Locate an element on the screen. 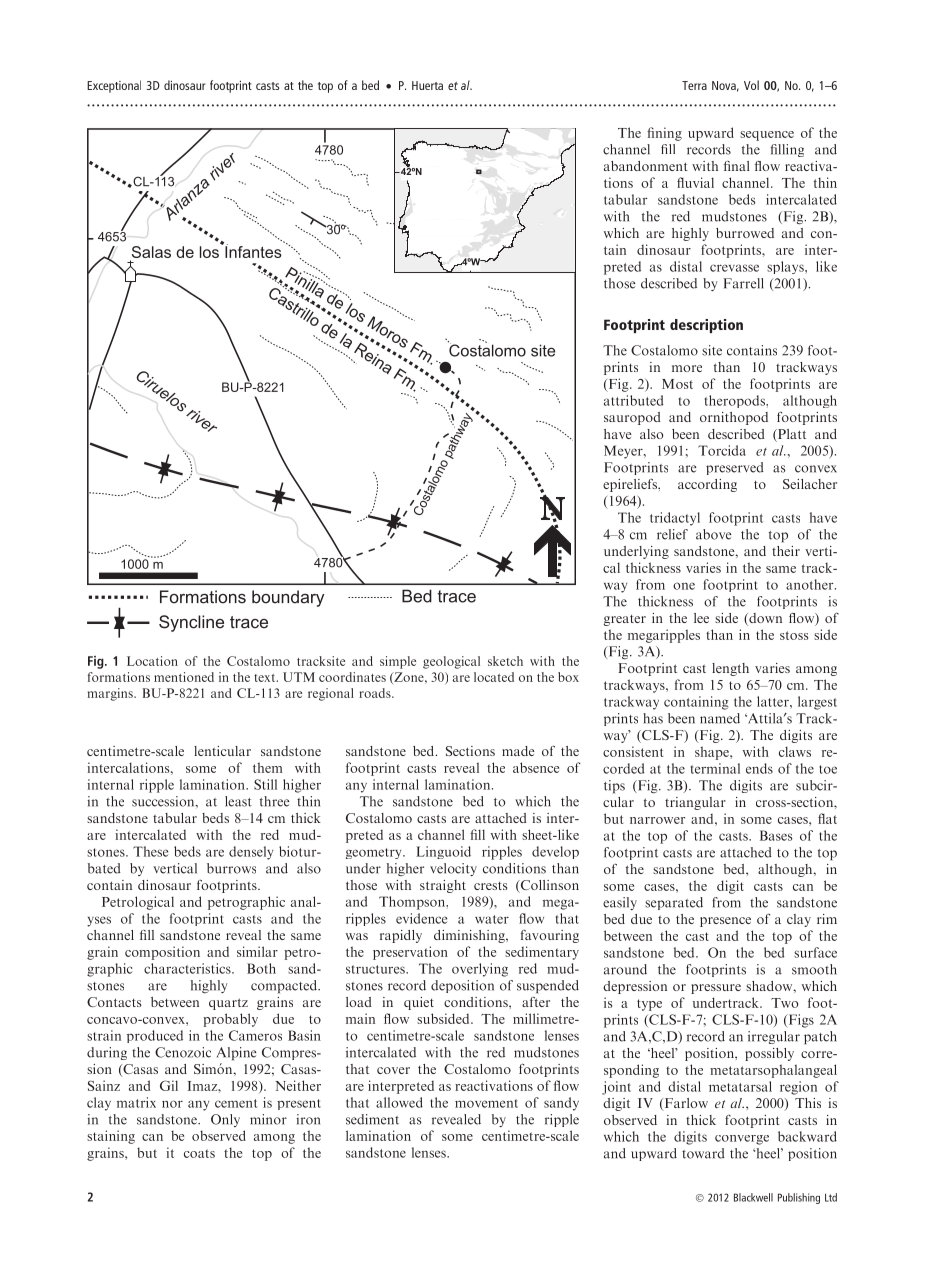 The image size is (952, 1265). Exceptional is located at coordinates (114, 86).
